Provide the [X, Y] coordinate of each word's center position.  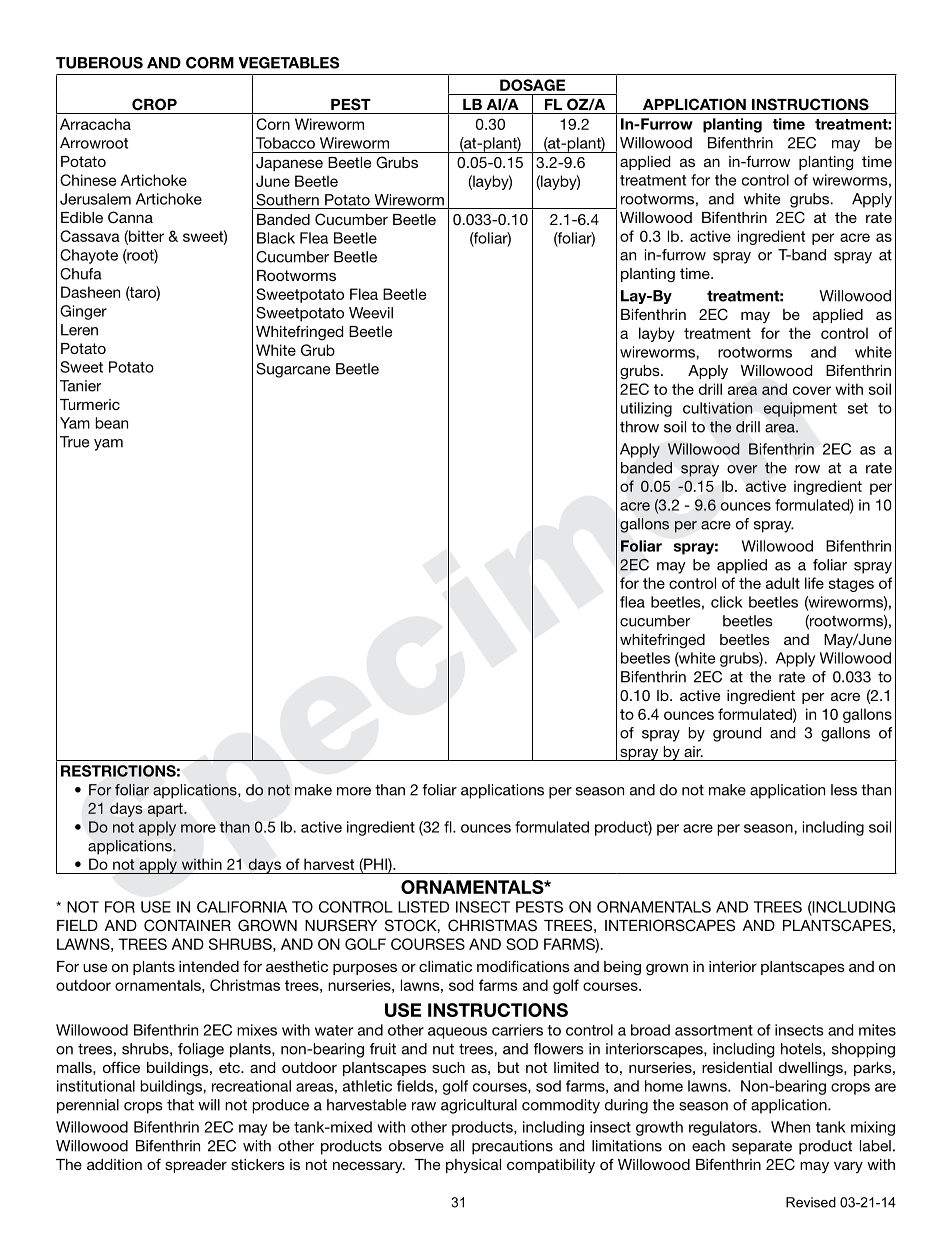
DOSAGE [532, 85]
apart [166, 810]
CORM [210, 63]
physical [473, 1166]
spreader [196, 1166]
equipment [800, 409]
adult [783, 583]
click [727, 602]
